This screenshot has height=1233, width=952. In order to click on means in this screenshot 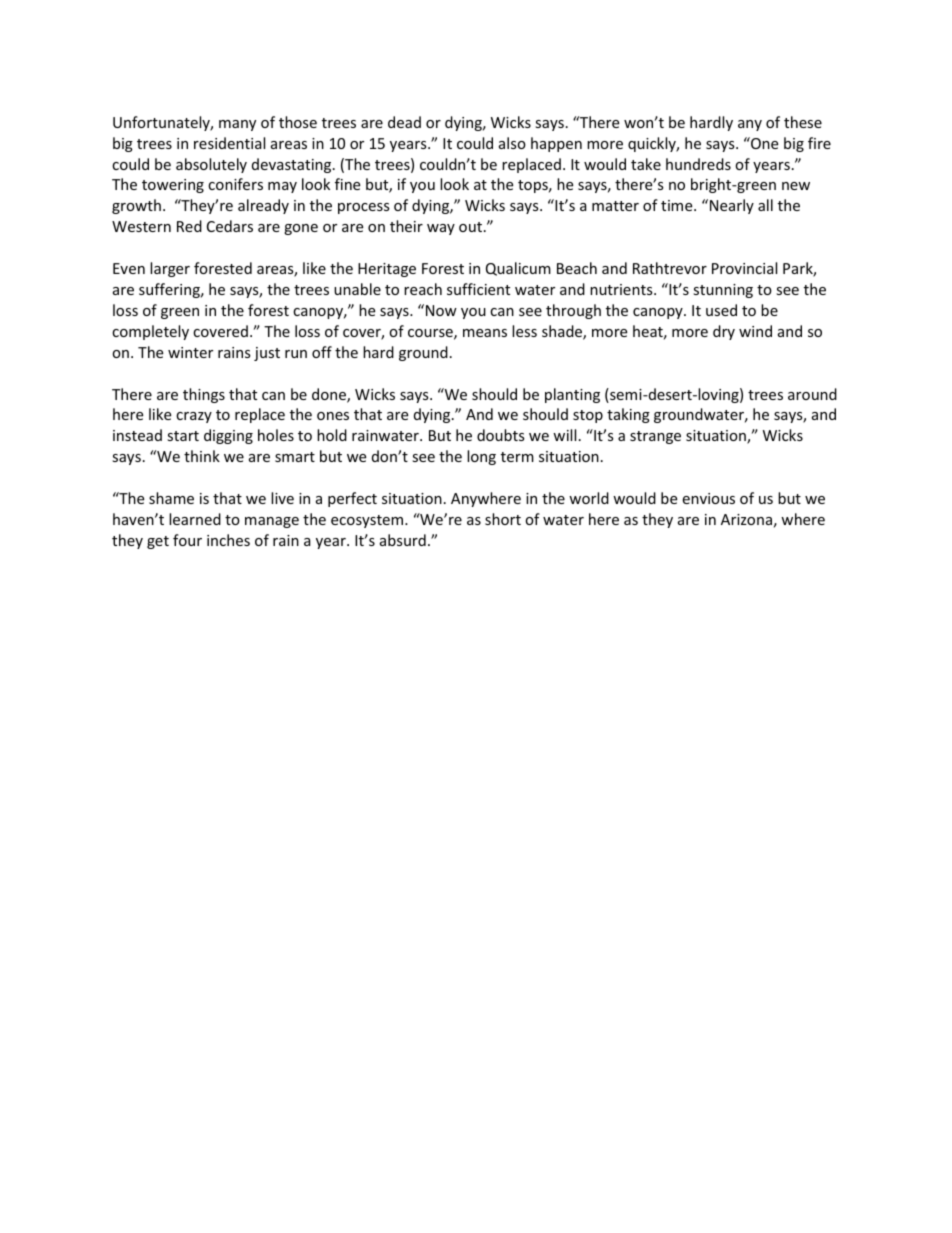, I will do `click(485, 333)`.
